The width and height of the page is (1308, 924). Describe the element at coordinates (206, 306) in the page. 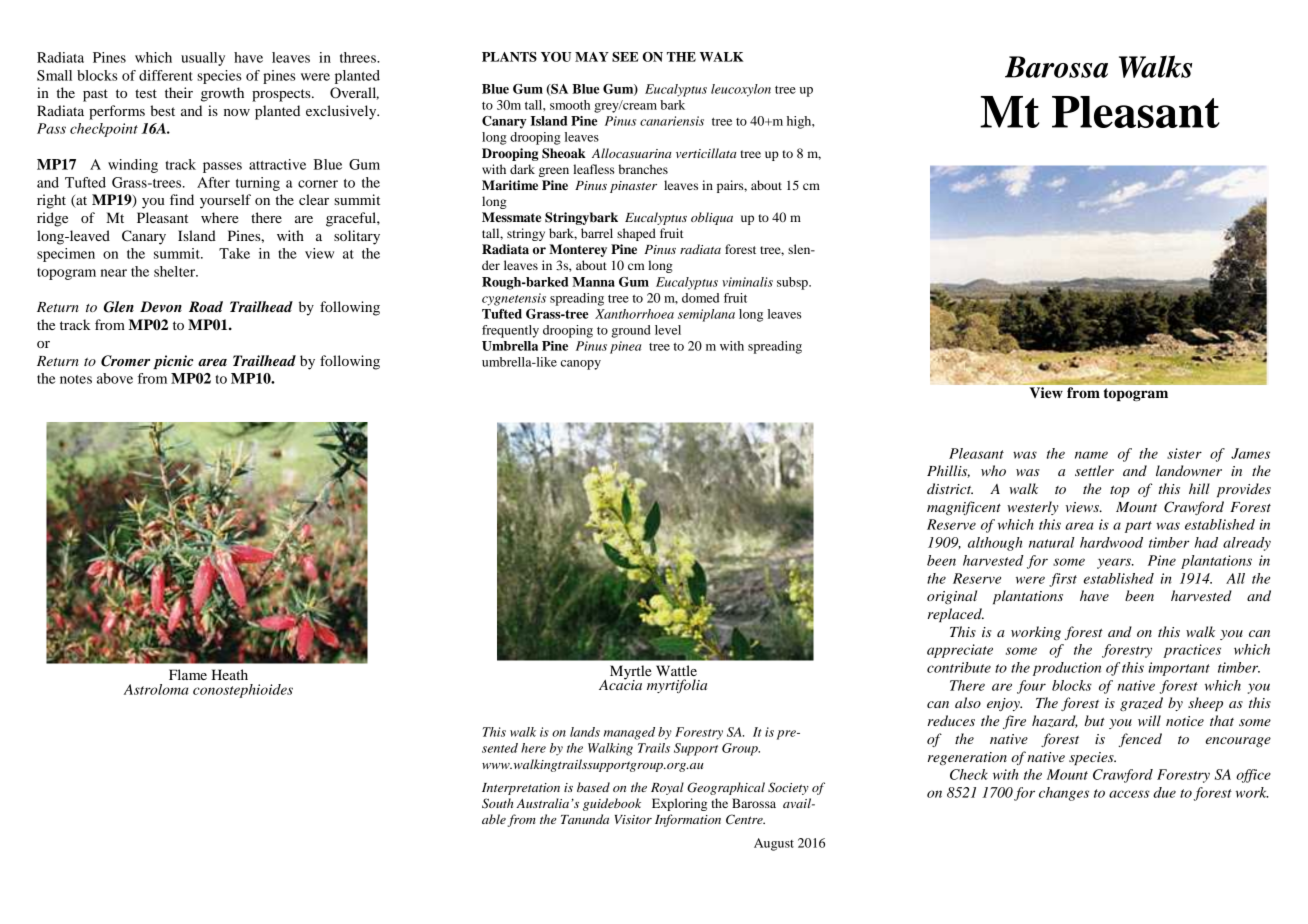

I see `Road` at that location.
